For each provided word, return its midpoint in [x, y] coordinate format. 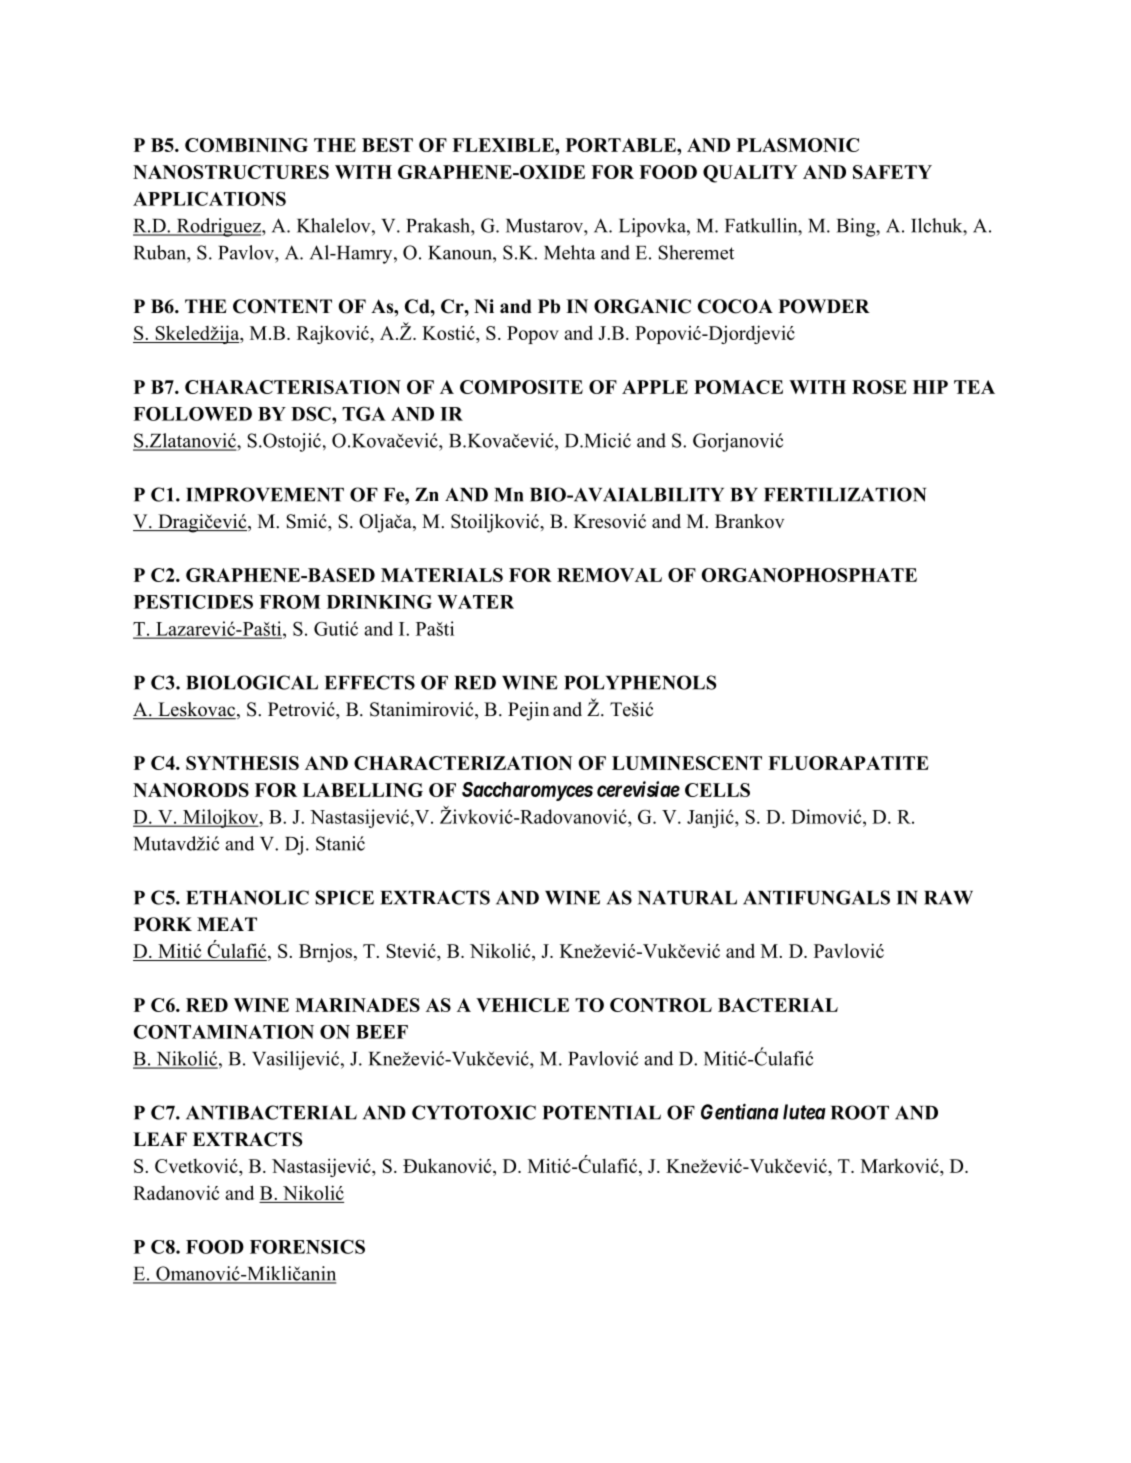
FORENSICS [307, 1246]
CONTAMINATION [224, 1032]
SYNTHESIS [242, 763]
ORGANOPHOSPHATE [809, 575]
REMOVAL [609, 575]
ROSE [879, 387]
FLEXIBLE [504, 145]
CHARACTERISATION [293, 387]
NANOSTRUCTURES [231, 172]
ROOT [860, 1112]
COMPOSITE [521, 387]
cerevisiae [638, 789]
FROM [290, 602]
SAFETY [892, 172]
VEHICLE [522, 1005]
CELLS [717, 790]
